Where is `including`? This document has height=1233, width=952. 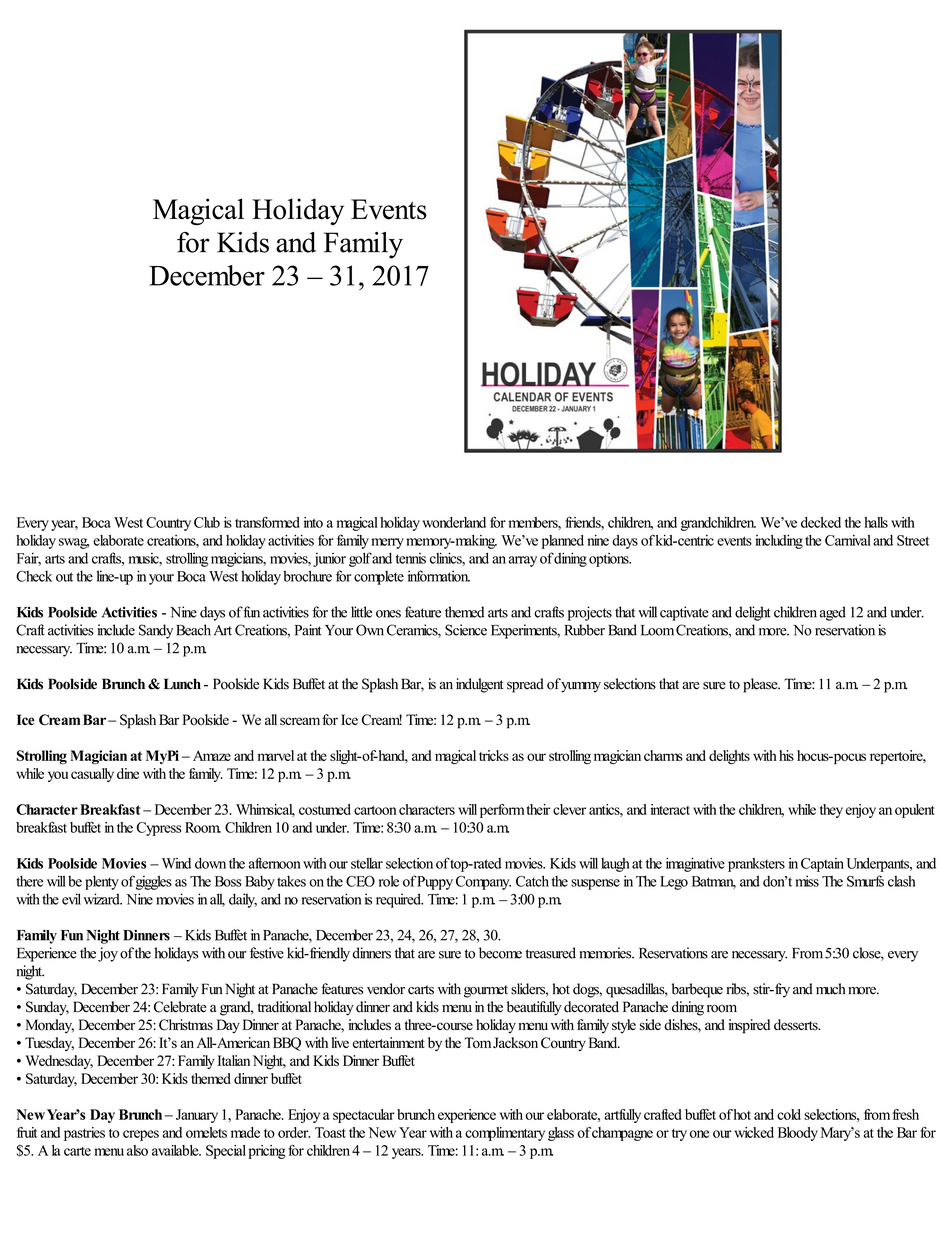
including is located at coordinates (779, 542).
